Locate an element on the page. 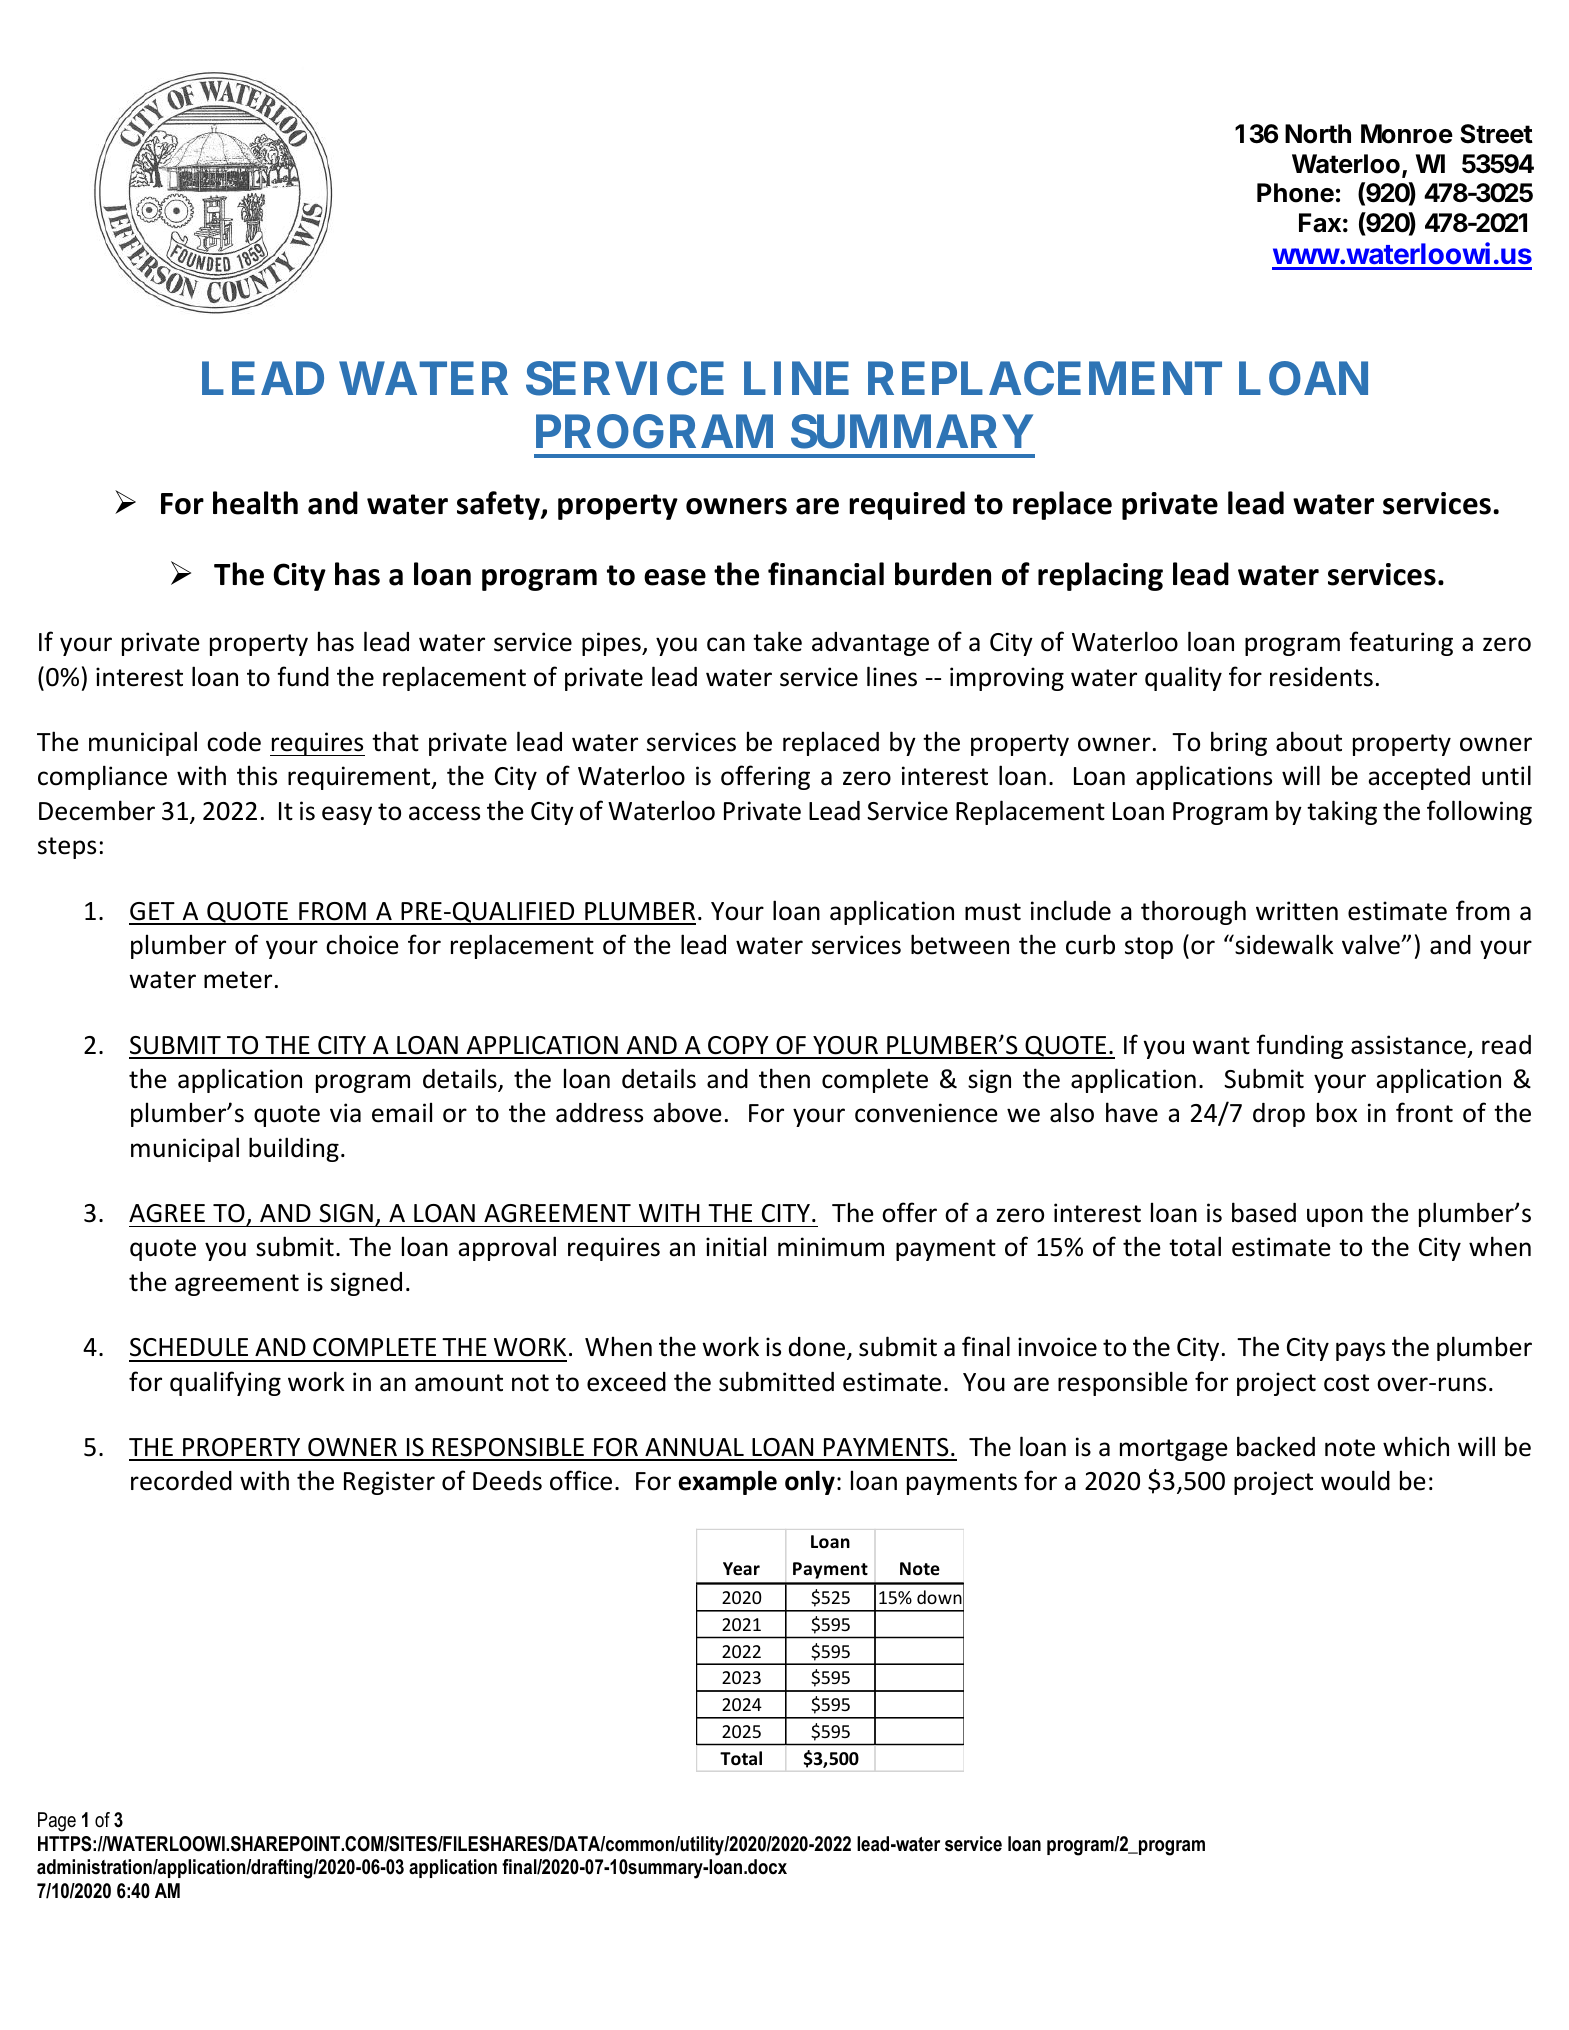 This image has height=2030, width=1569. initial is located at coordinates (736, 1246).
